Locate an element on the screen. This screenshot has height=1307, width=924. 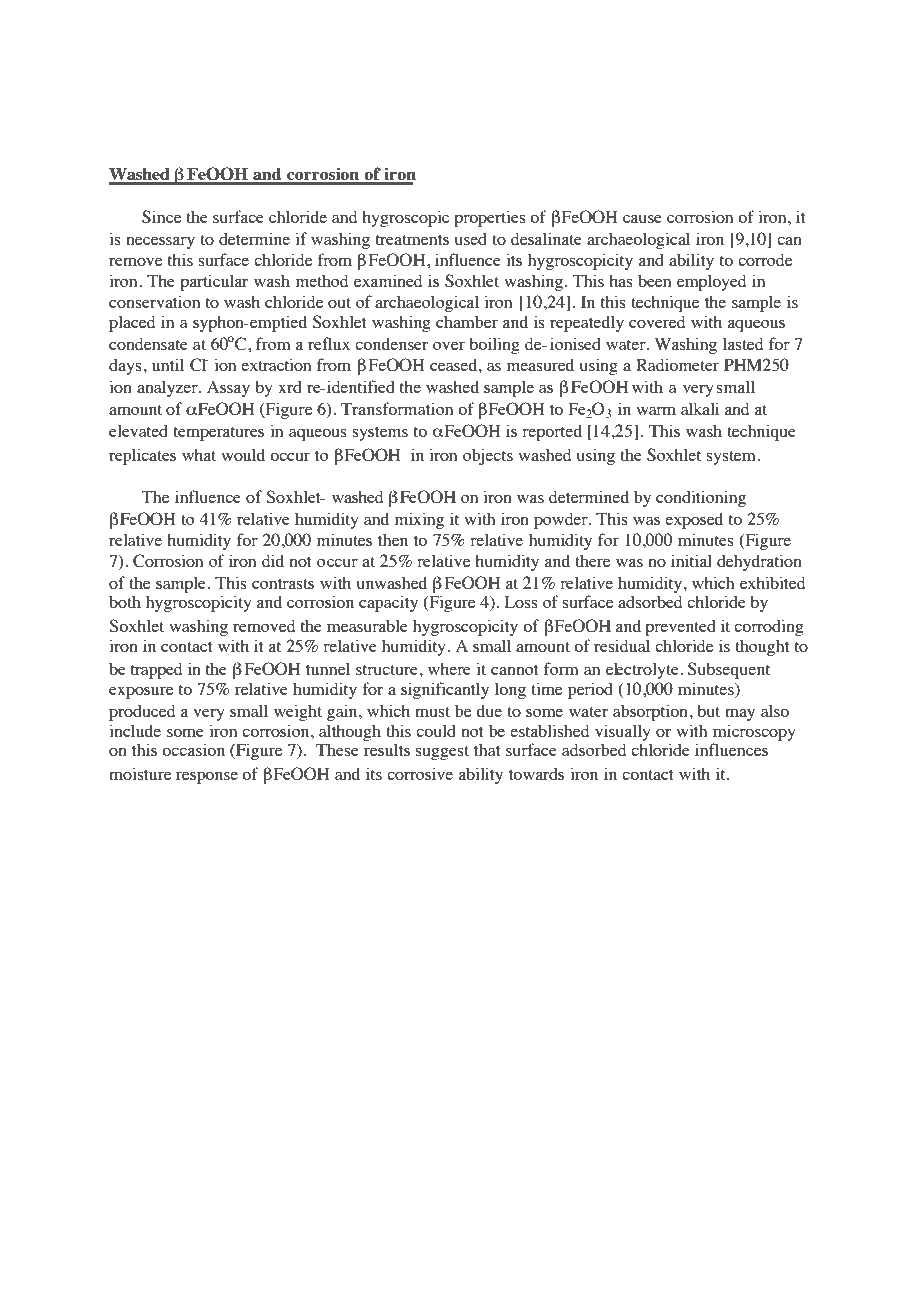
reported is located at coordinates (552, 432).
